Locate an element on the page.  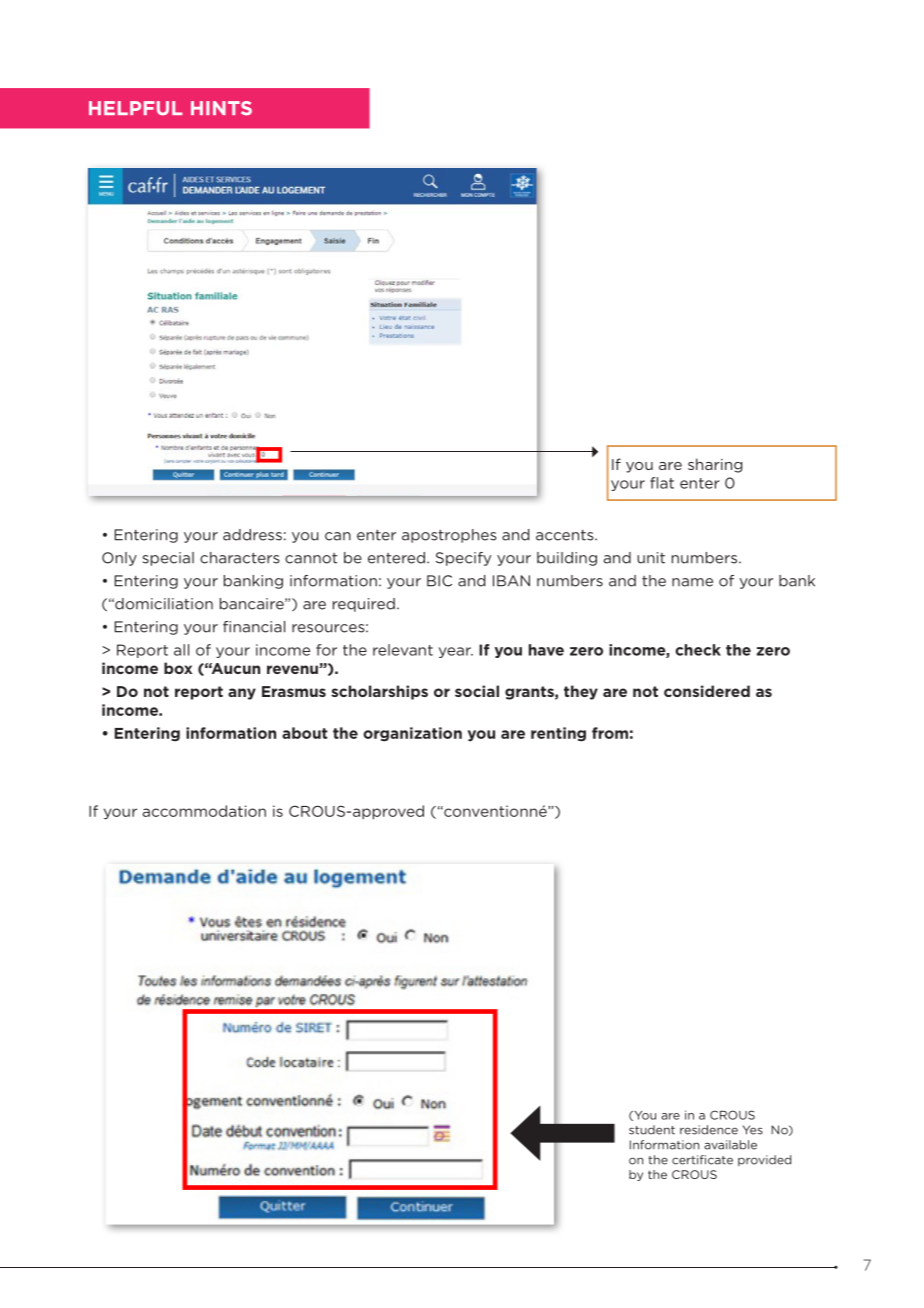
address is located at coordinates (252, 535).
